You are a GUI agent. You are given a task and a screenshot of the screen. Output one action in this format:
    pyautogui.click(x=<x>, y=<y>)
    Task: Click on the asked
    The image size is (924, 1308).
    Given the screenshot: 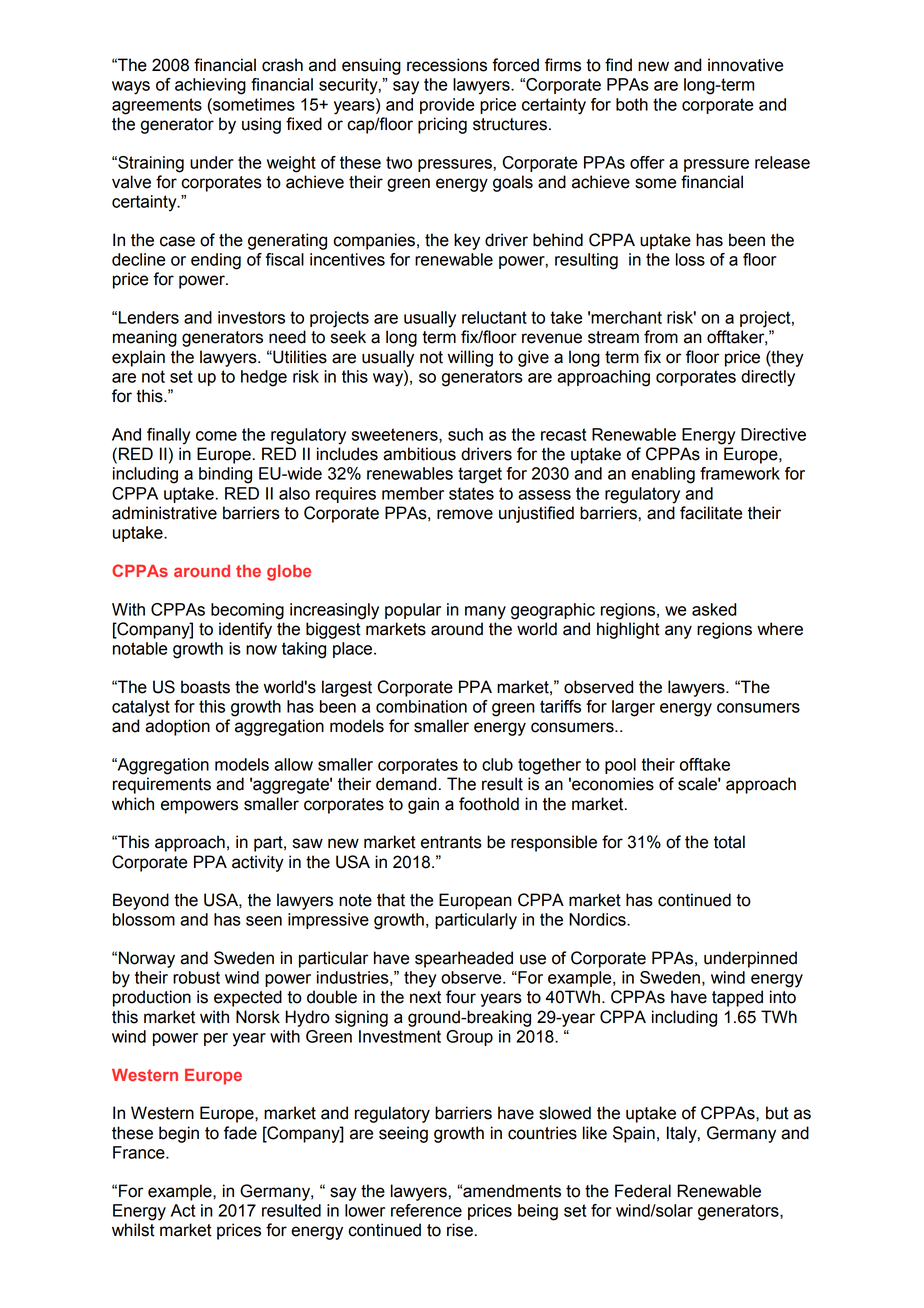 What is the action you would take?
    pyautogui.click(x=714, y=609)
